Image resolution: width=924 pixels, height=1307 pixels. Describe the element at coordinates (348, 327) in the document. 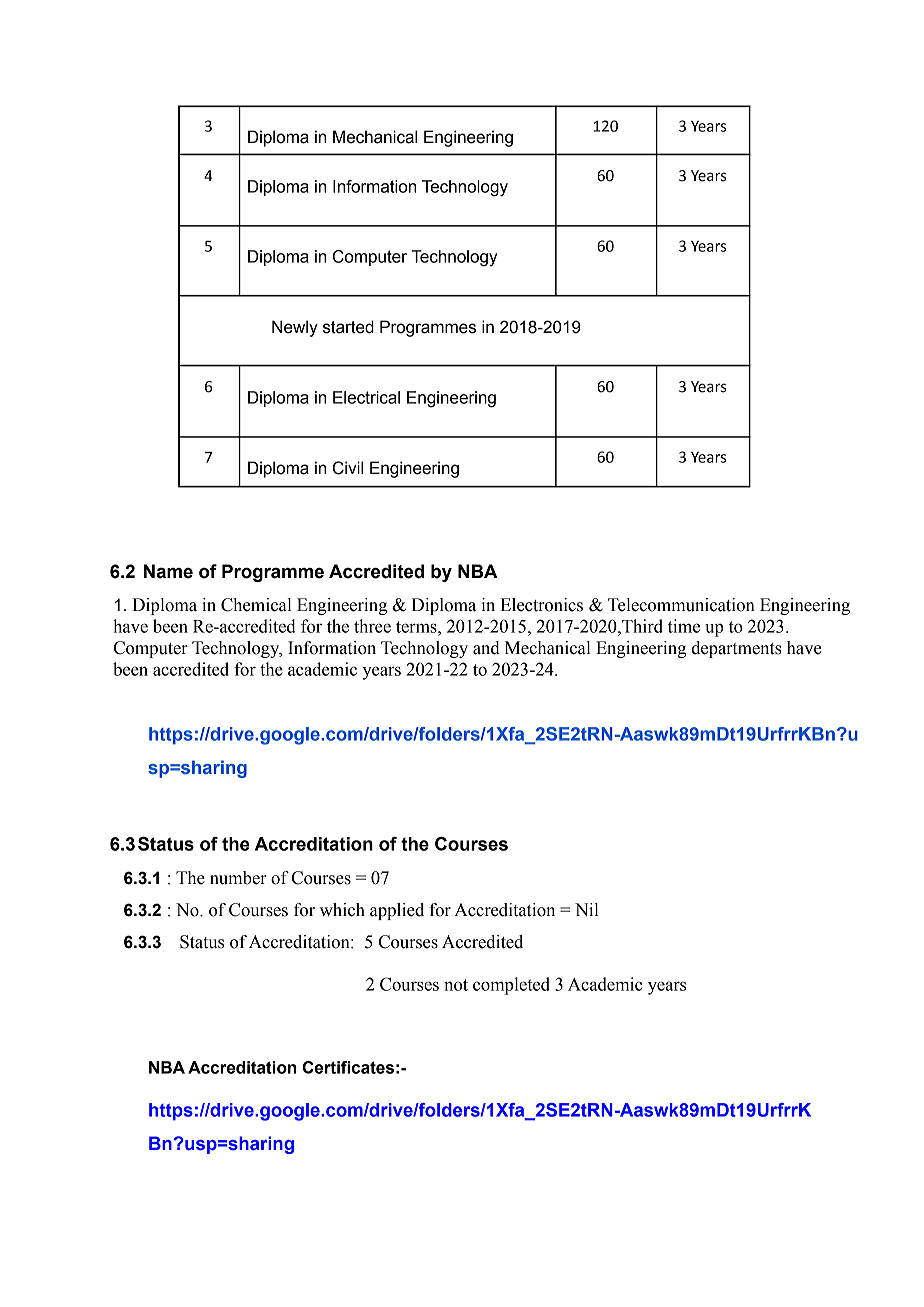

I see `started` at that location.
